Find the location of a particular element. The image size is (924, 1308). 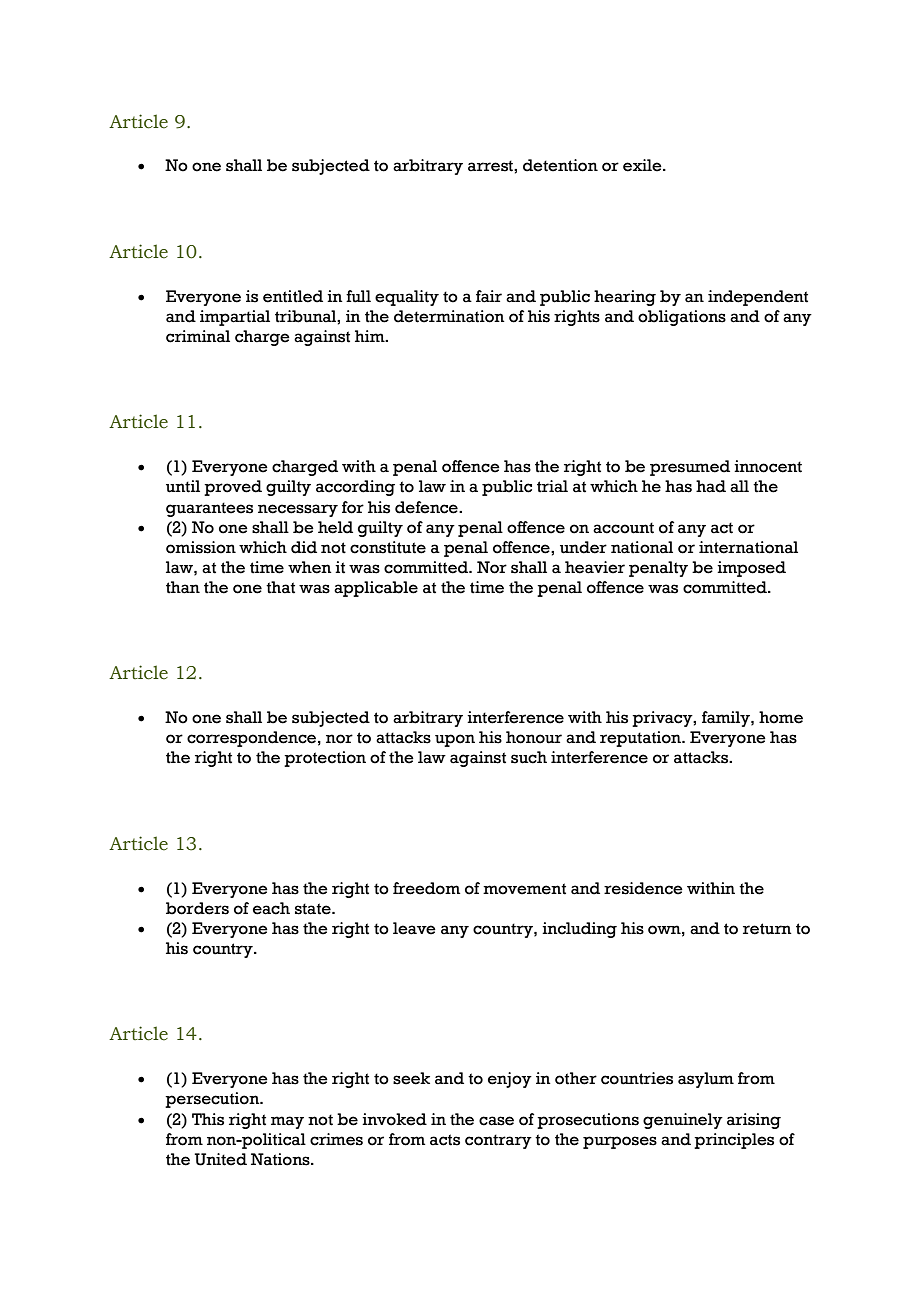

entitled is located at coordinates (293, 296).
